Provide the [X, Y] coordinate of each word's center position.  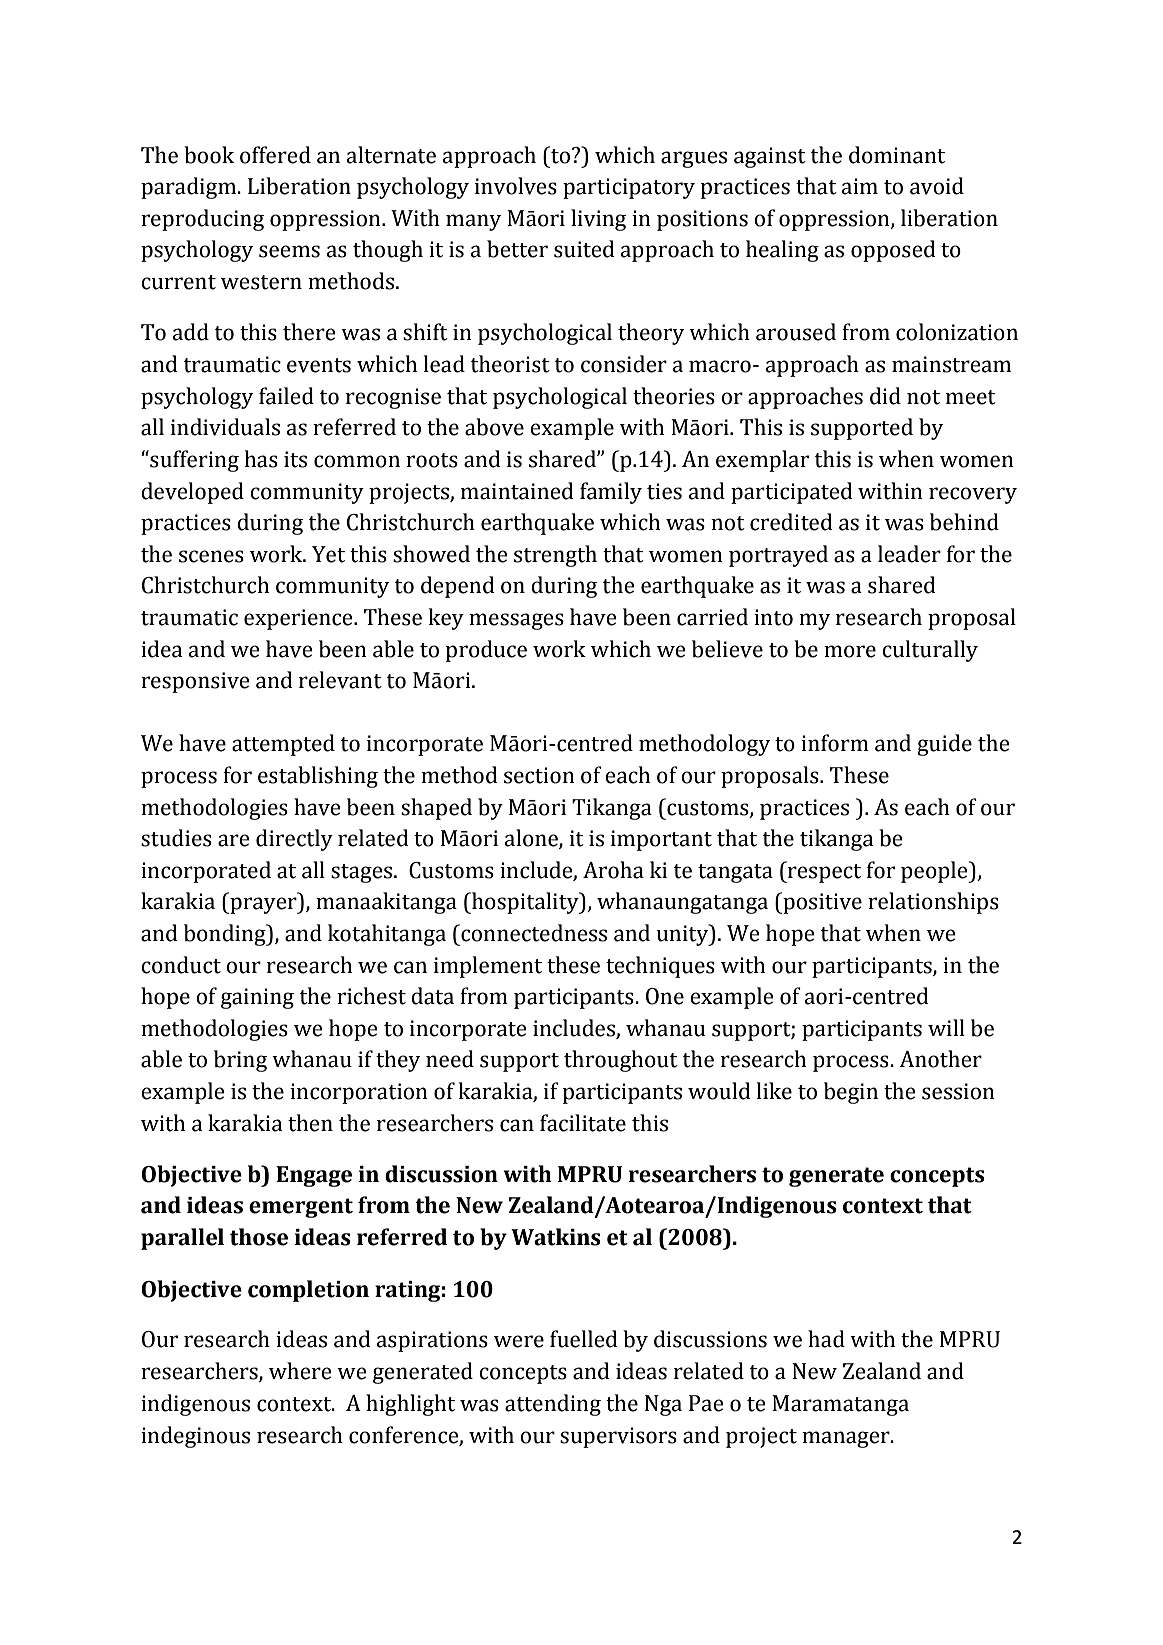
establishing [318, 777]
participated [792, 493]
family [611, 493]
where [300, 1371]
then [310, 1123]
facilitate [583, 1123]
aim [860, 186]
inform [835, 743]
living [598, 220]
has [261, 459]
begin [851, 1093]
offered [275, 155]
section [539, 775]
